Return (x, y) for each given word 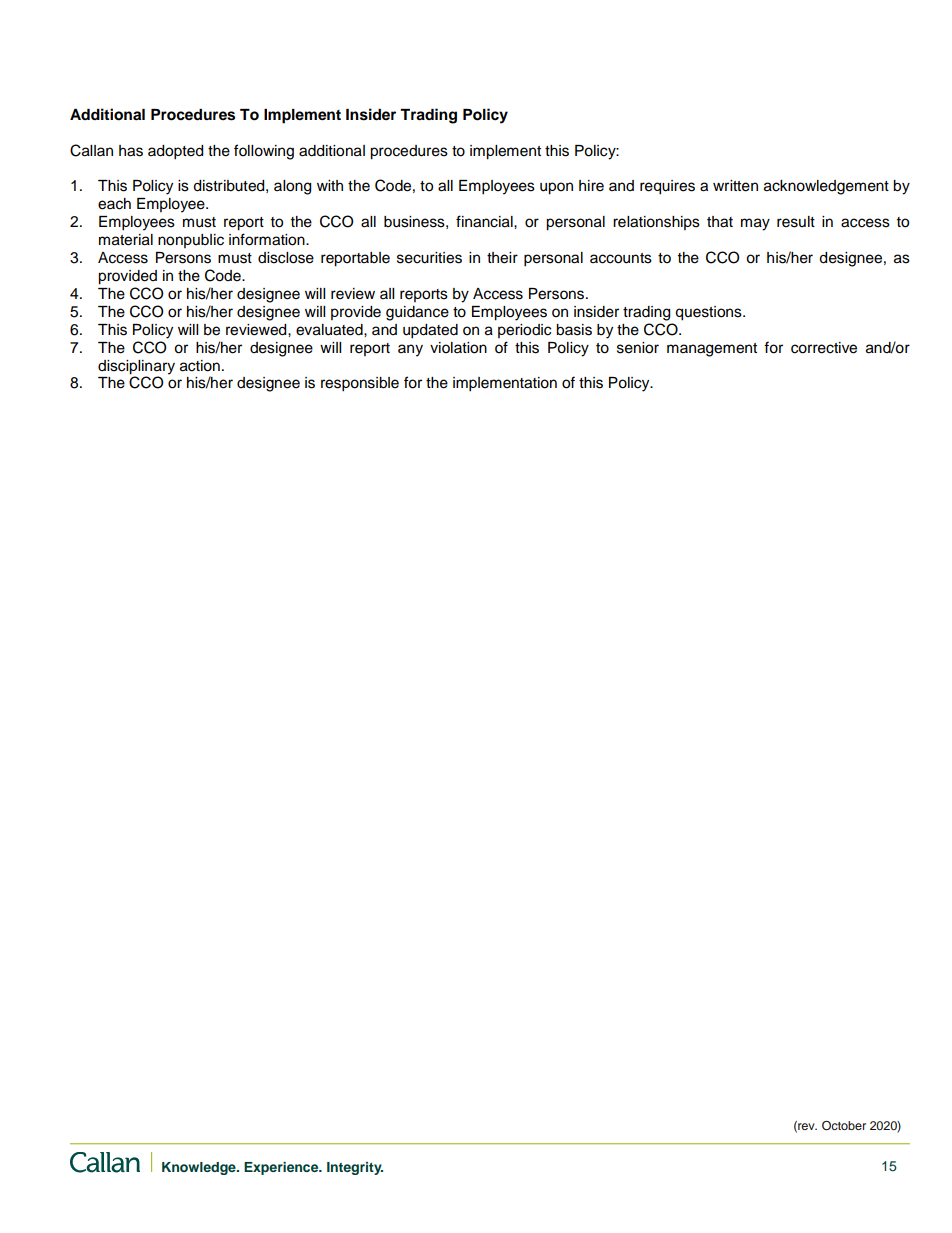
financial (485, 221)
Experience (282, 1168)
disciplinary (136, 367)
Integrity (355, 1168)
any (410, 350)
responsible (360, 384)
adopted (175, 152)
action (200, 366)
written (735, 186)
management (712, 350)
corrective (824, 348)
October (844, 1126)
